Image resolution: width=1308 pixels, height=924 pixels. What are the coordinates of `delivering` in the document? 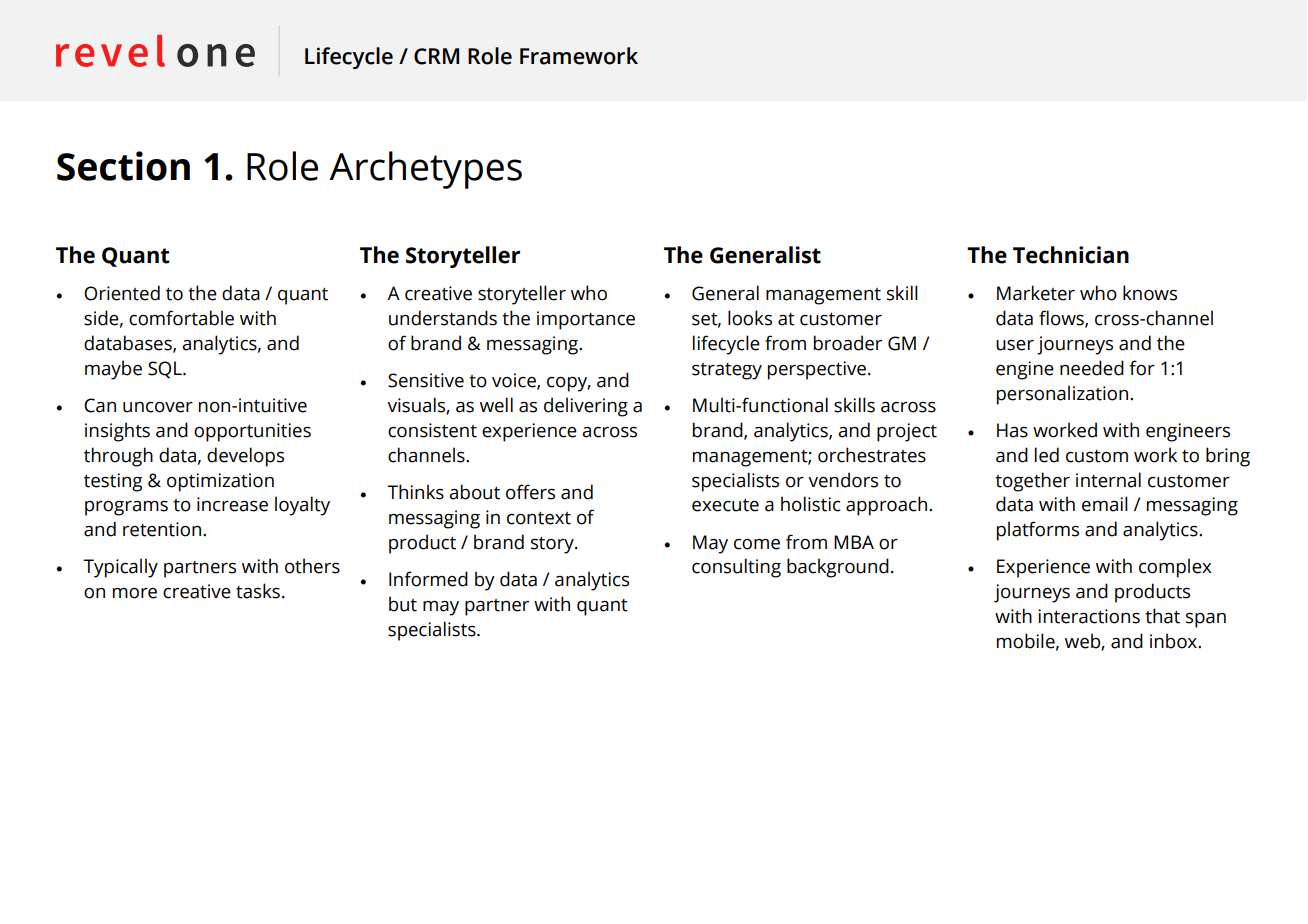 It's located at (586, 407).
